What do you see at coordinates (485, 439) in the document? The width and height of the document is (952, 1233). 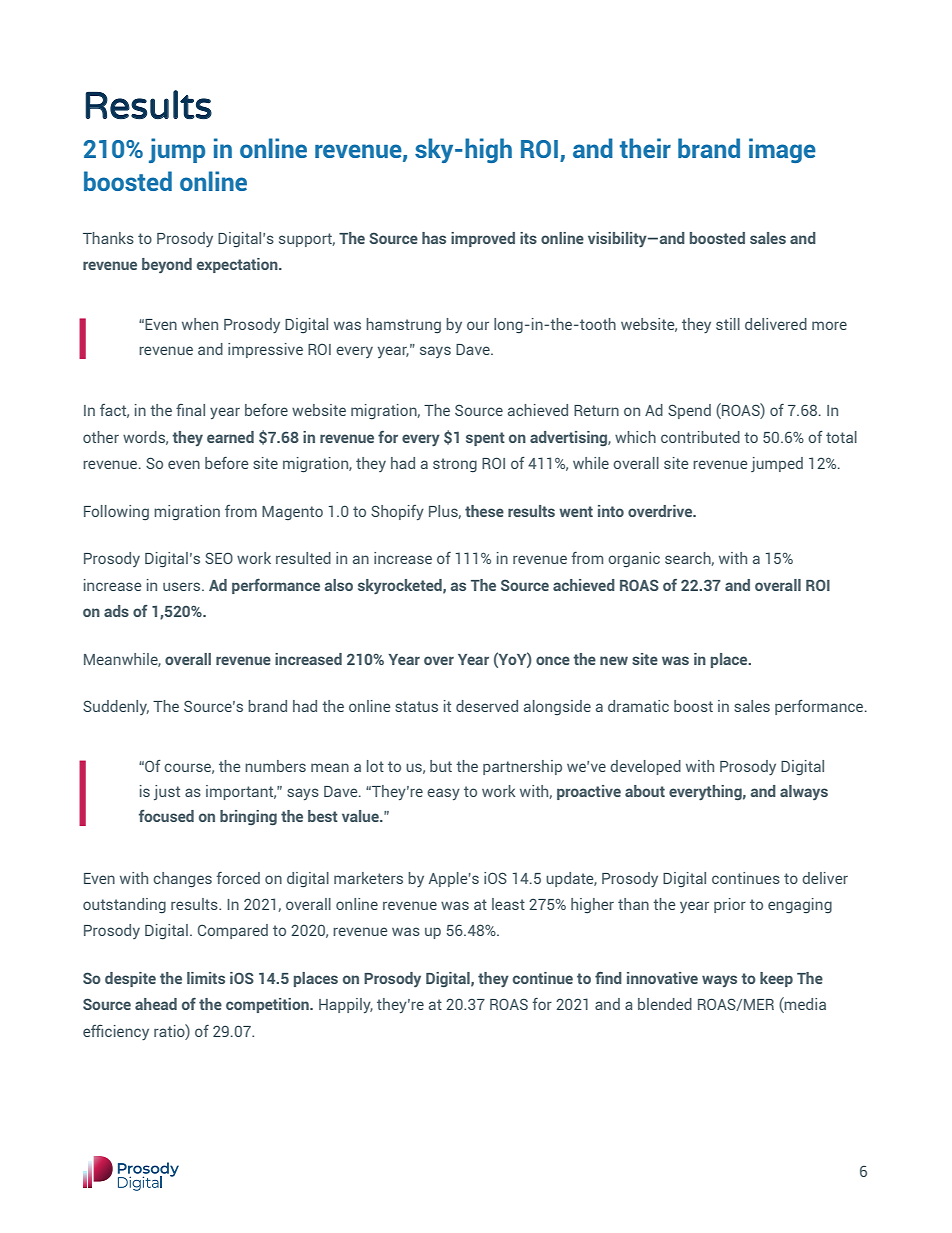 I see `spent` at bounding box center [485, 439].
